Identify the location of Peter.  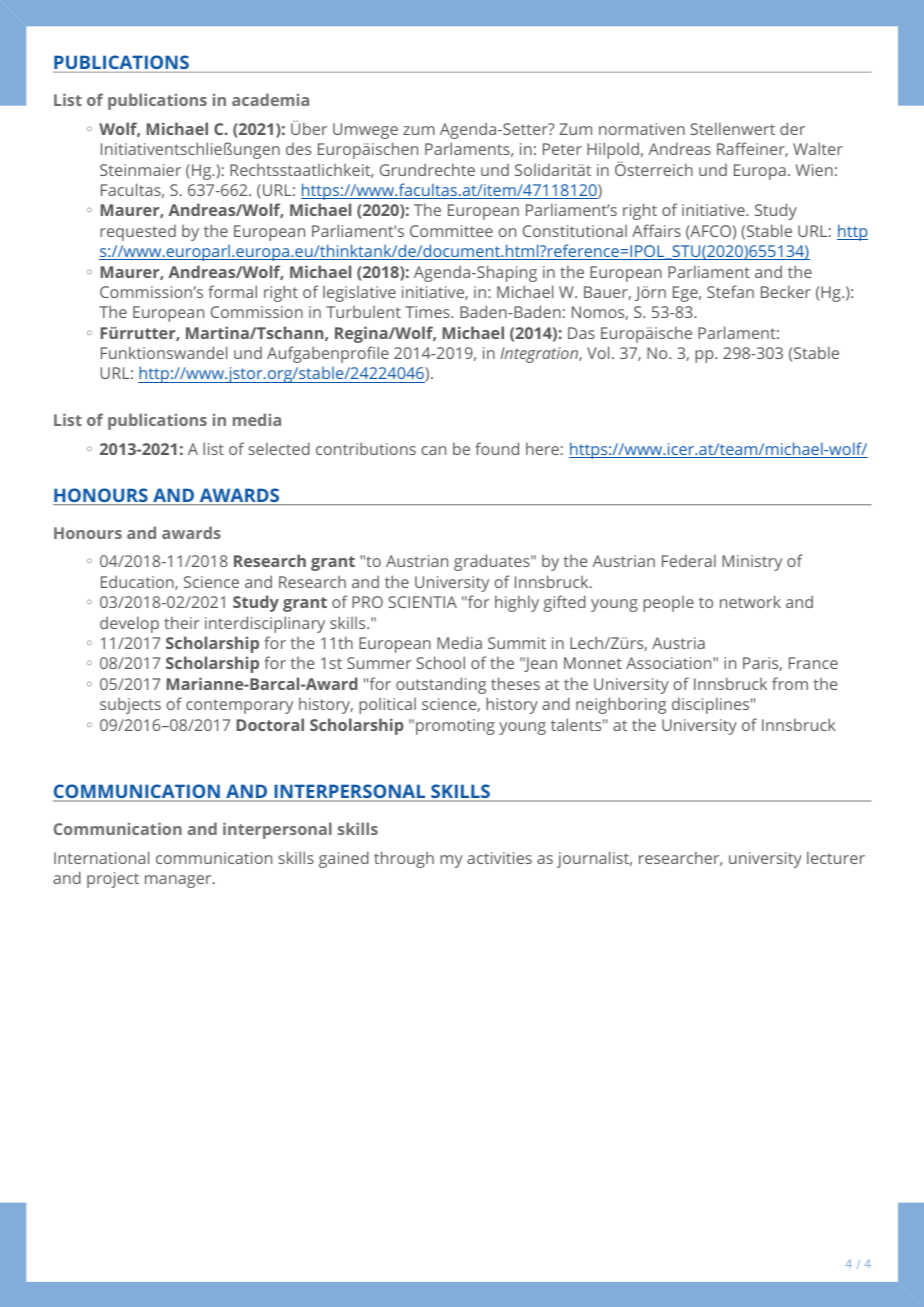
(562, 149).
